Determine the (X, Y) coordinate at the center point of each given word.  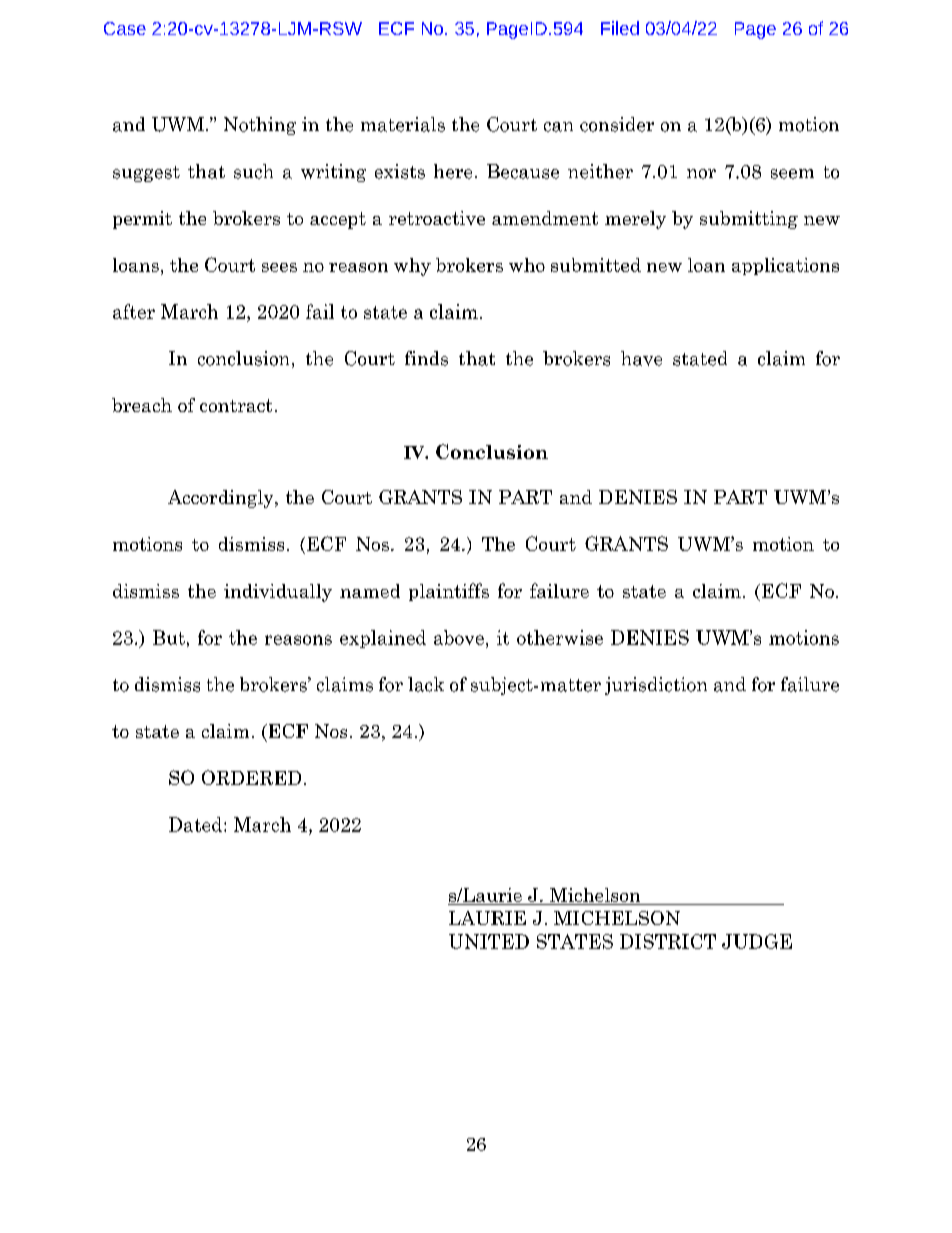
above (459, 637)
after (134, 311)
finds (426, 358)
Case (125, 28)
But (169, 637)
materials (403, 124)
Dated (197, 824)
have (641, 358)
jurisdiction (656, 686)
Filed (620, 28)
